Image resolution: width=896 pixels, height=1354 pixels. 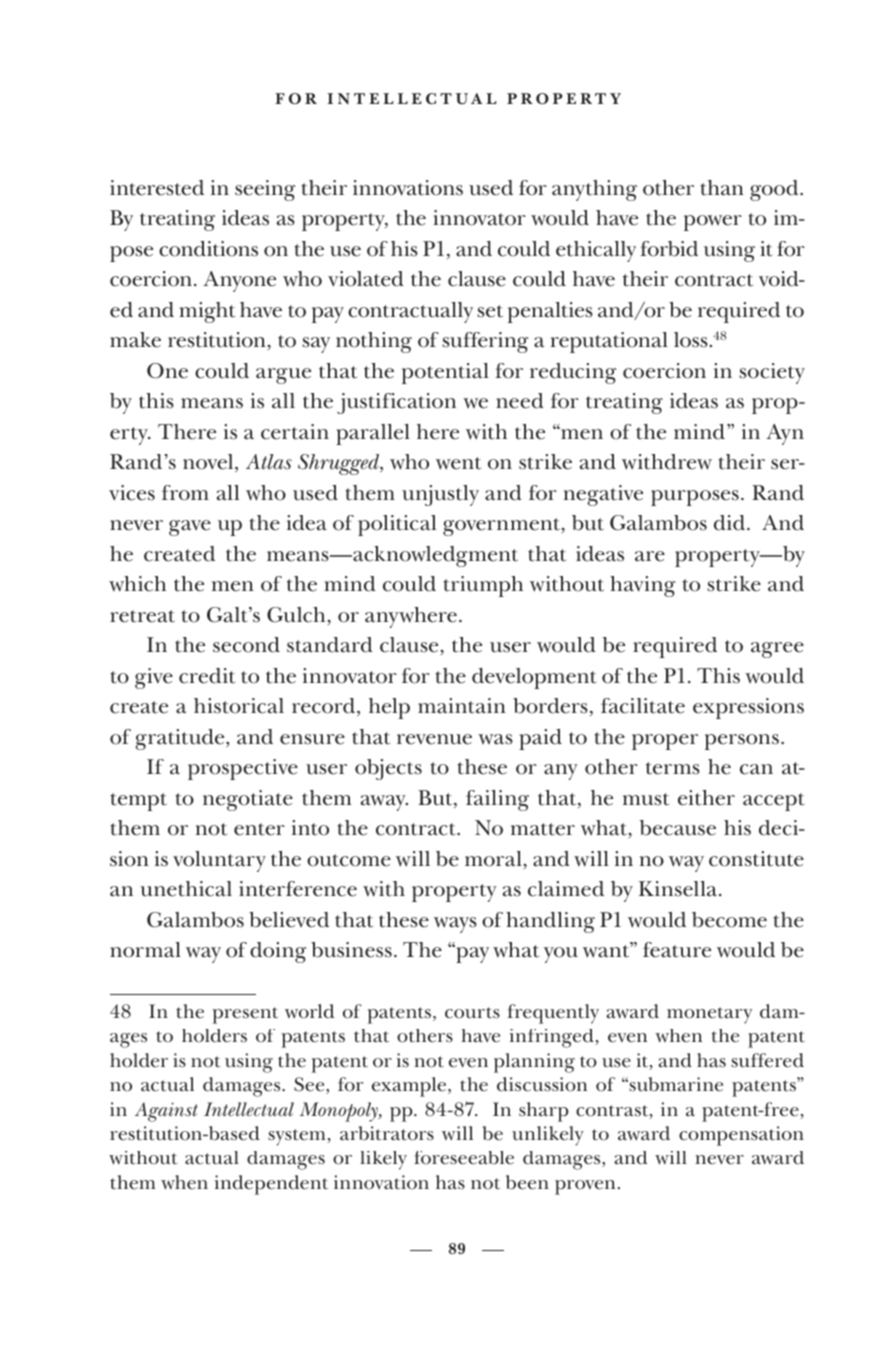 I want to click on violated, so click(x=366, y=279).
